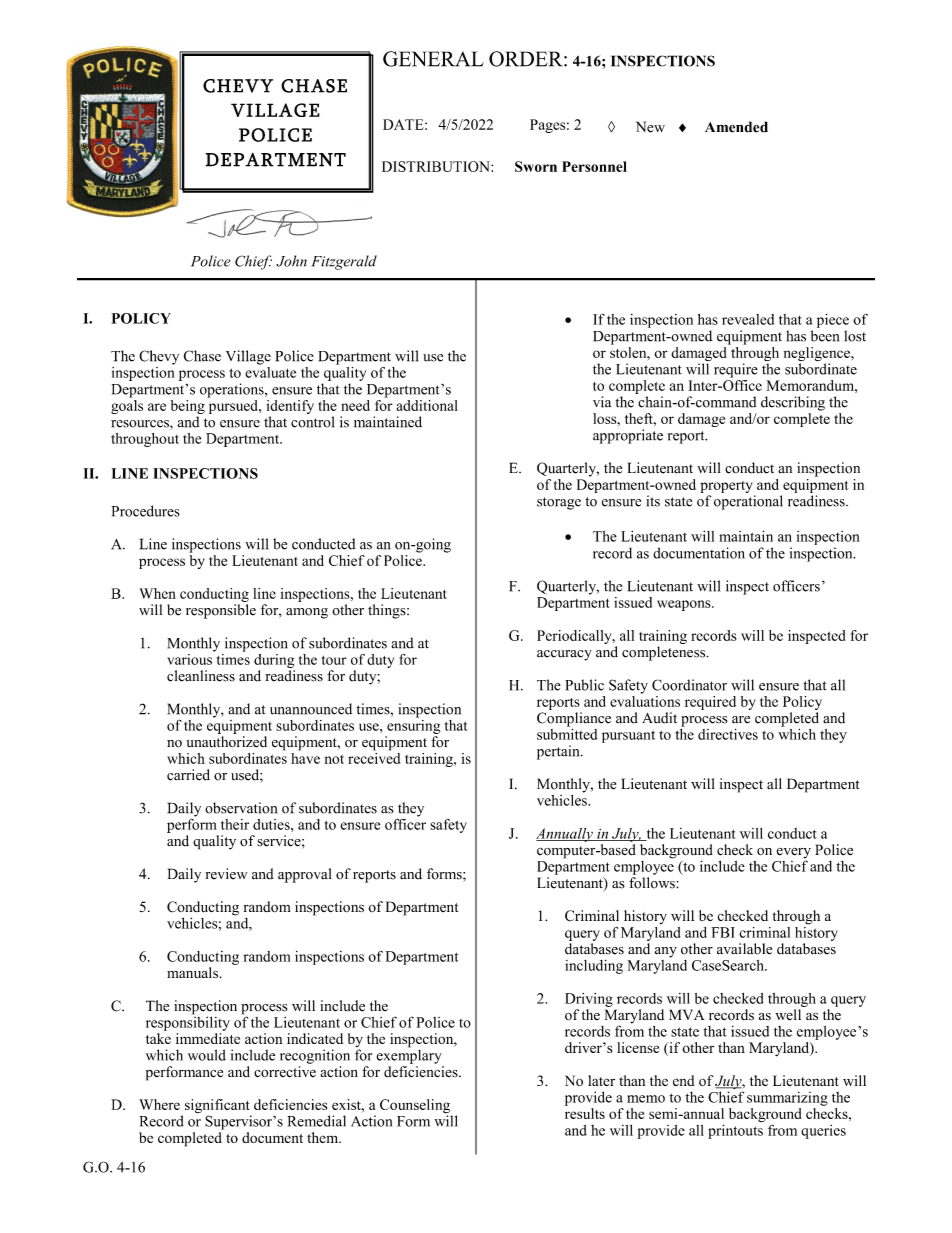 The image size is (952, 1233). What do you see at coordinates (685, 605) in the image?
I see `weapons` at bounding box center [685, 605].
